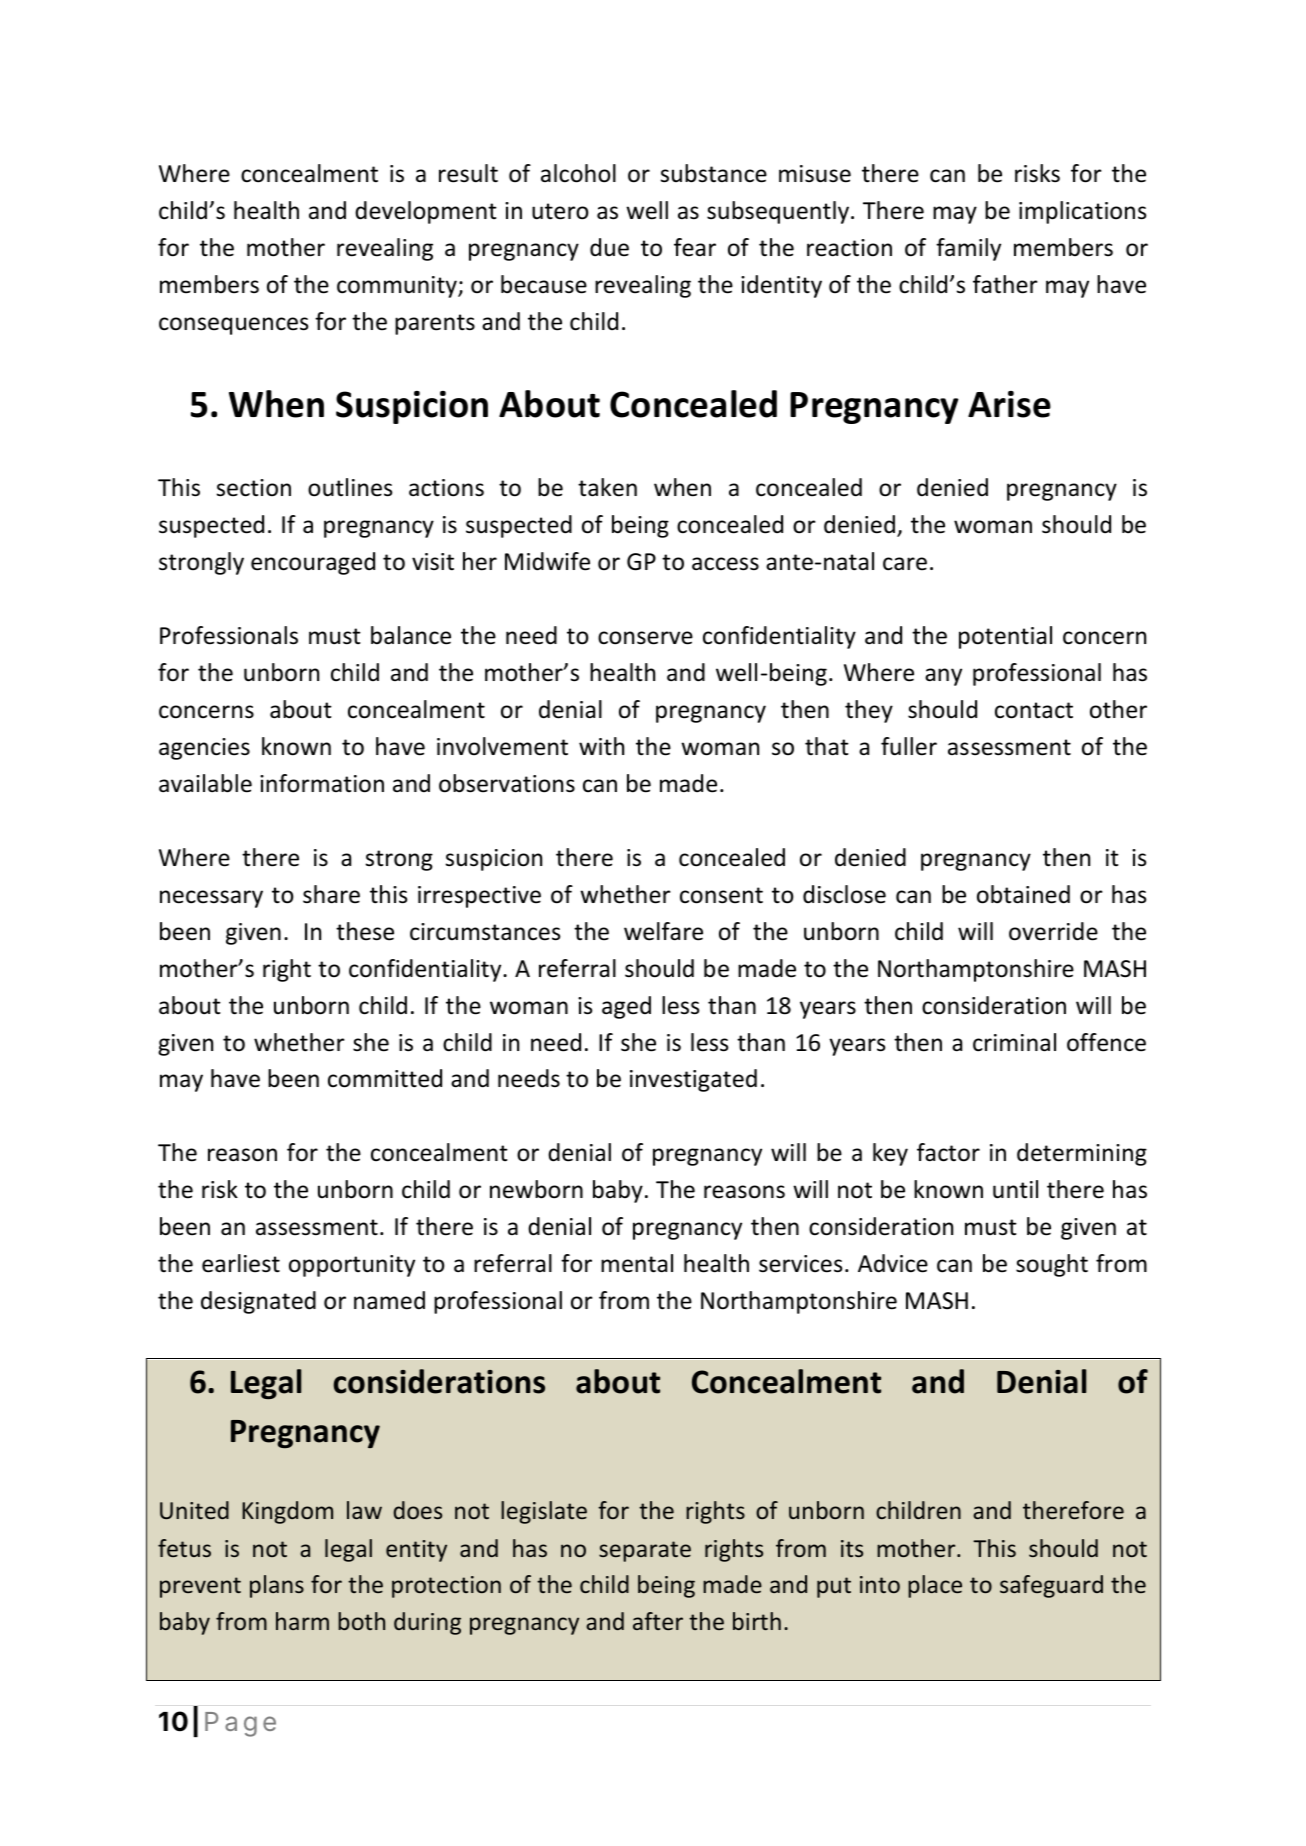 The image size is (1306, 1846). I want to click on obtained, so click(1023, 894).
